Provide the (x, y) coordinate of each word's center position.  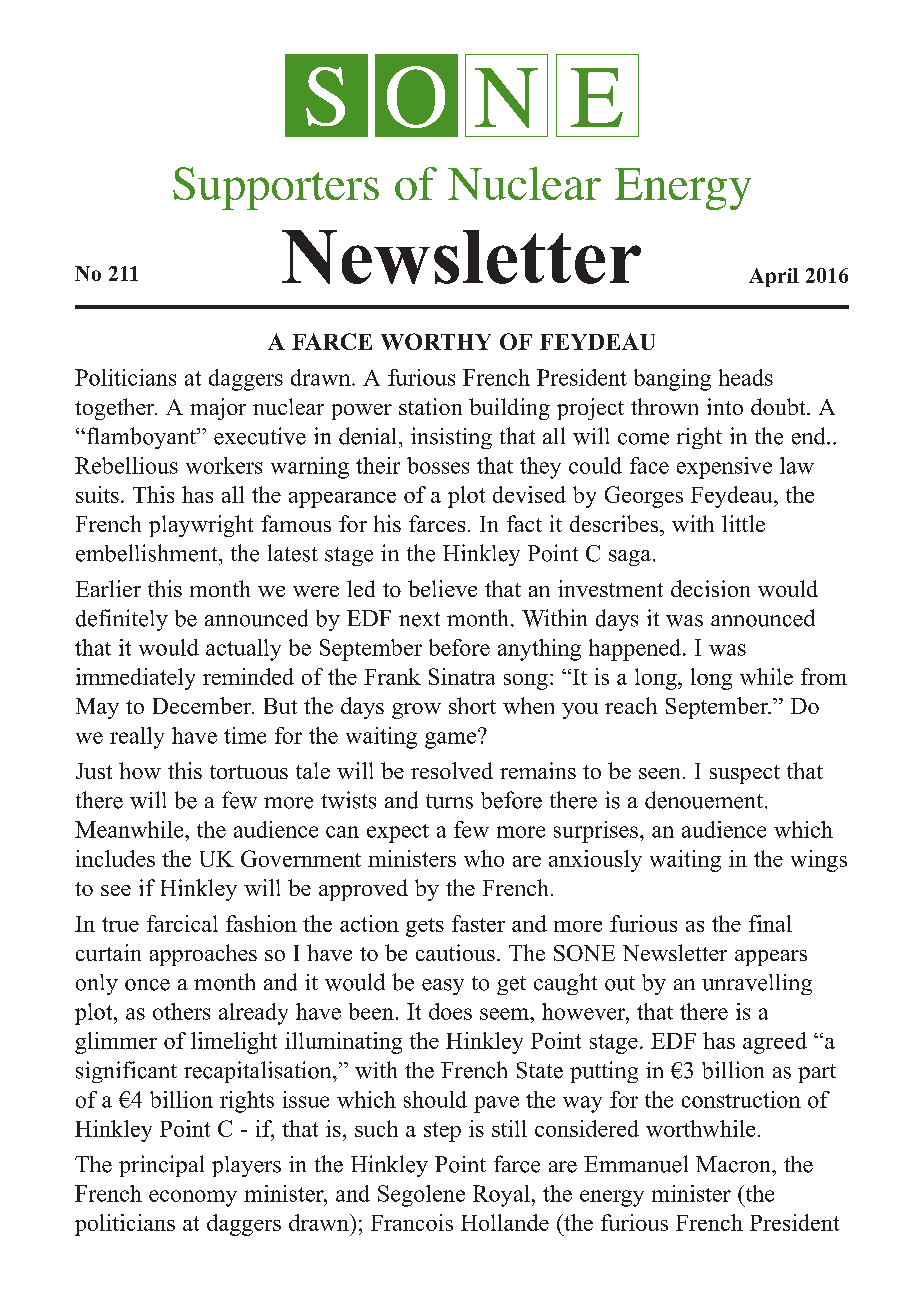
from (824, 676)
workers (224, 465)
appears (771, 958)
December (203, 705)
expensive (724, 468)
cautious (455, 952)
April (774, 277)
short (472, 705)
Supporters (276, 188)
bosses (438, 465)
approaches (203, 955)
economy (193, 1198)
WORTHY (436, 341)
